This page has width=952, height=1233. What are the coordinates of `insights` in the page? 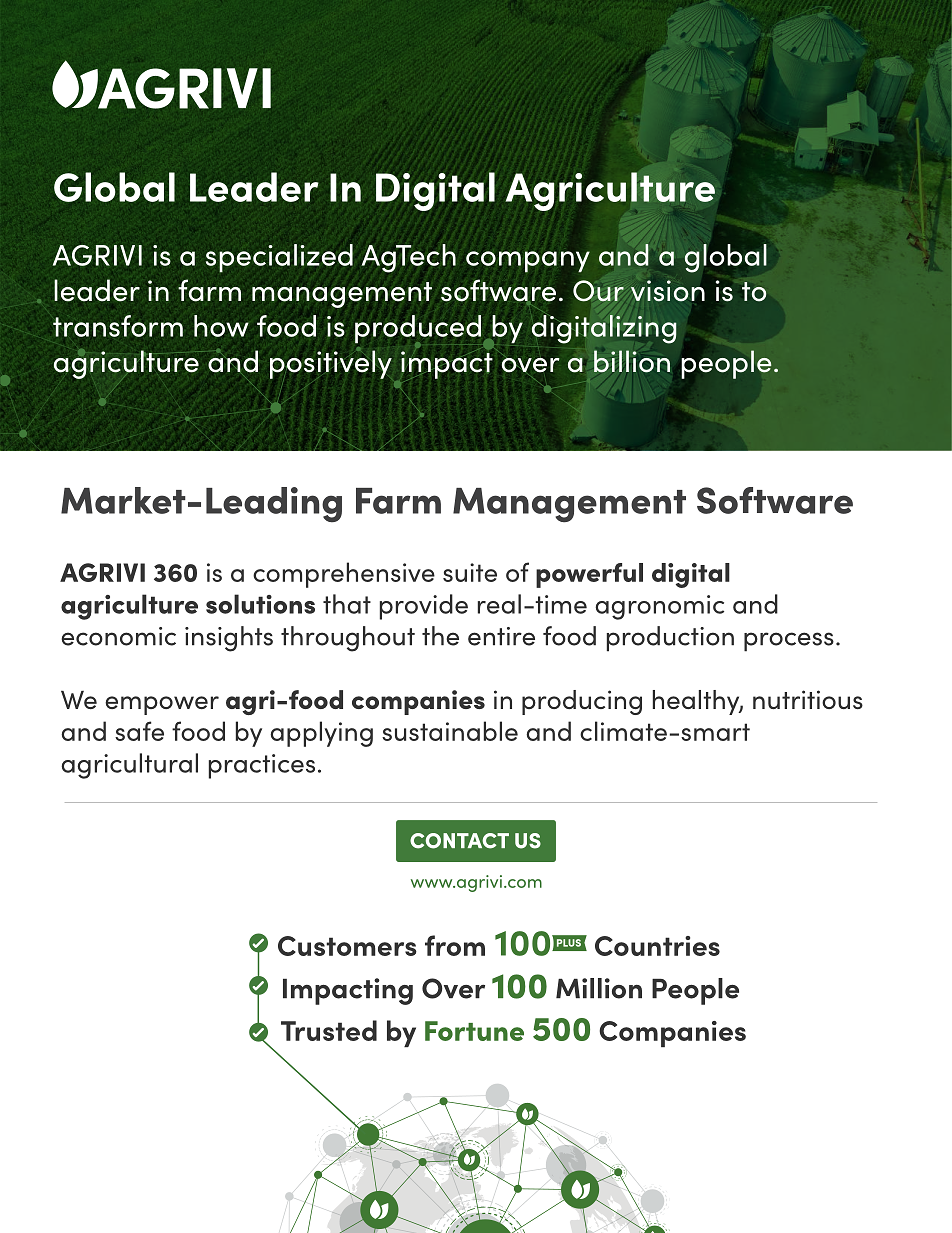 It's located at (229, 639).
